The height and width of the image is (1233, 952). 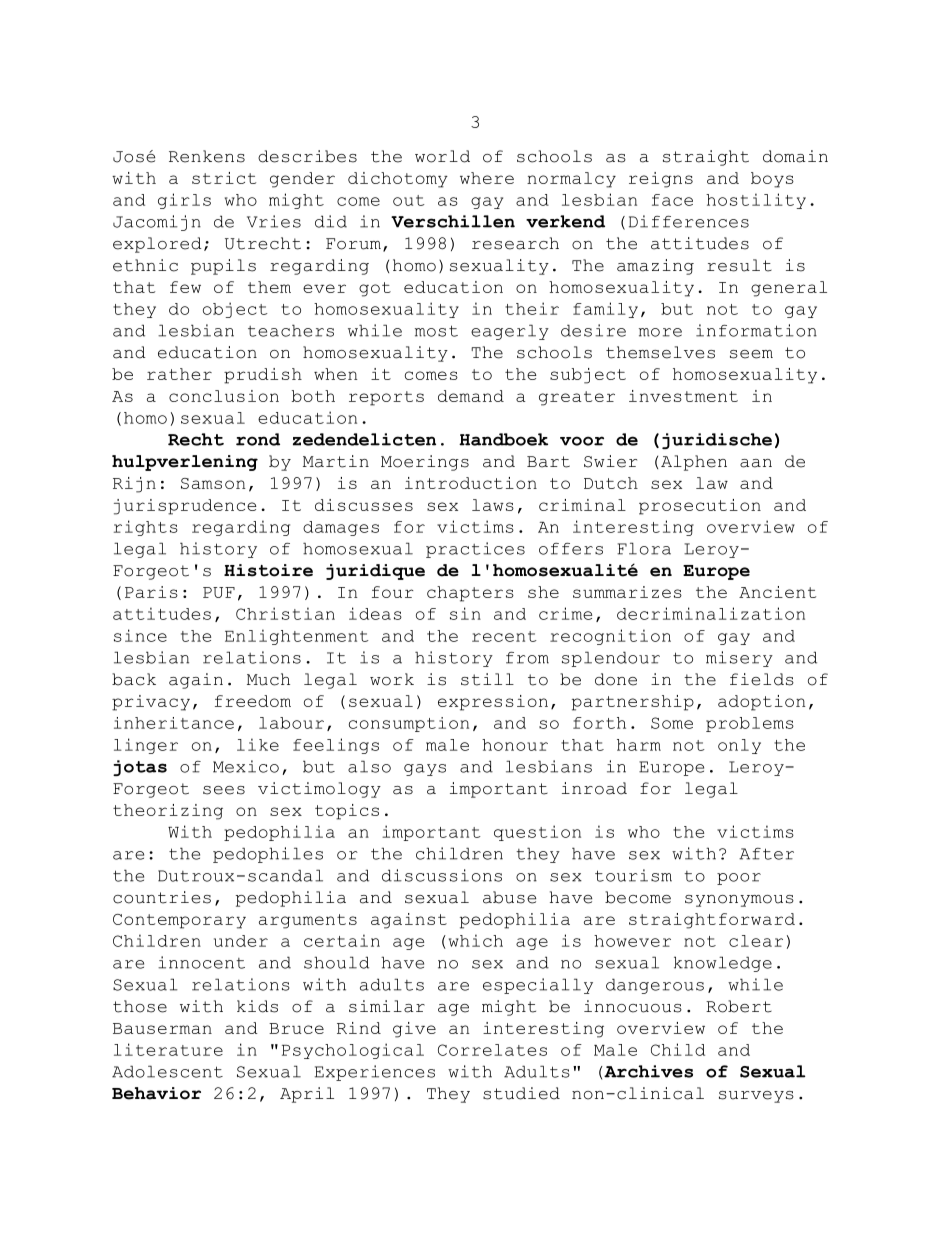 I want to click on strict, so click(x=224, y=178).
